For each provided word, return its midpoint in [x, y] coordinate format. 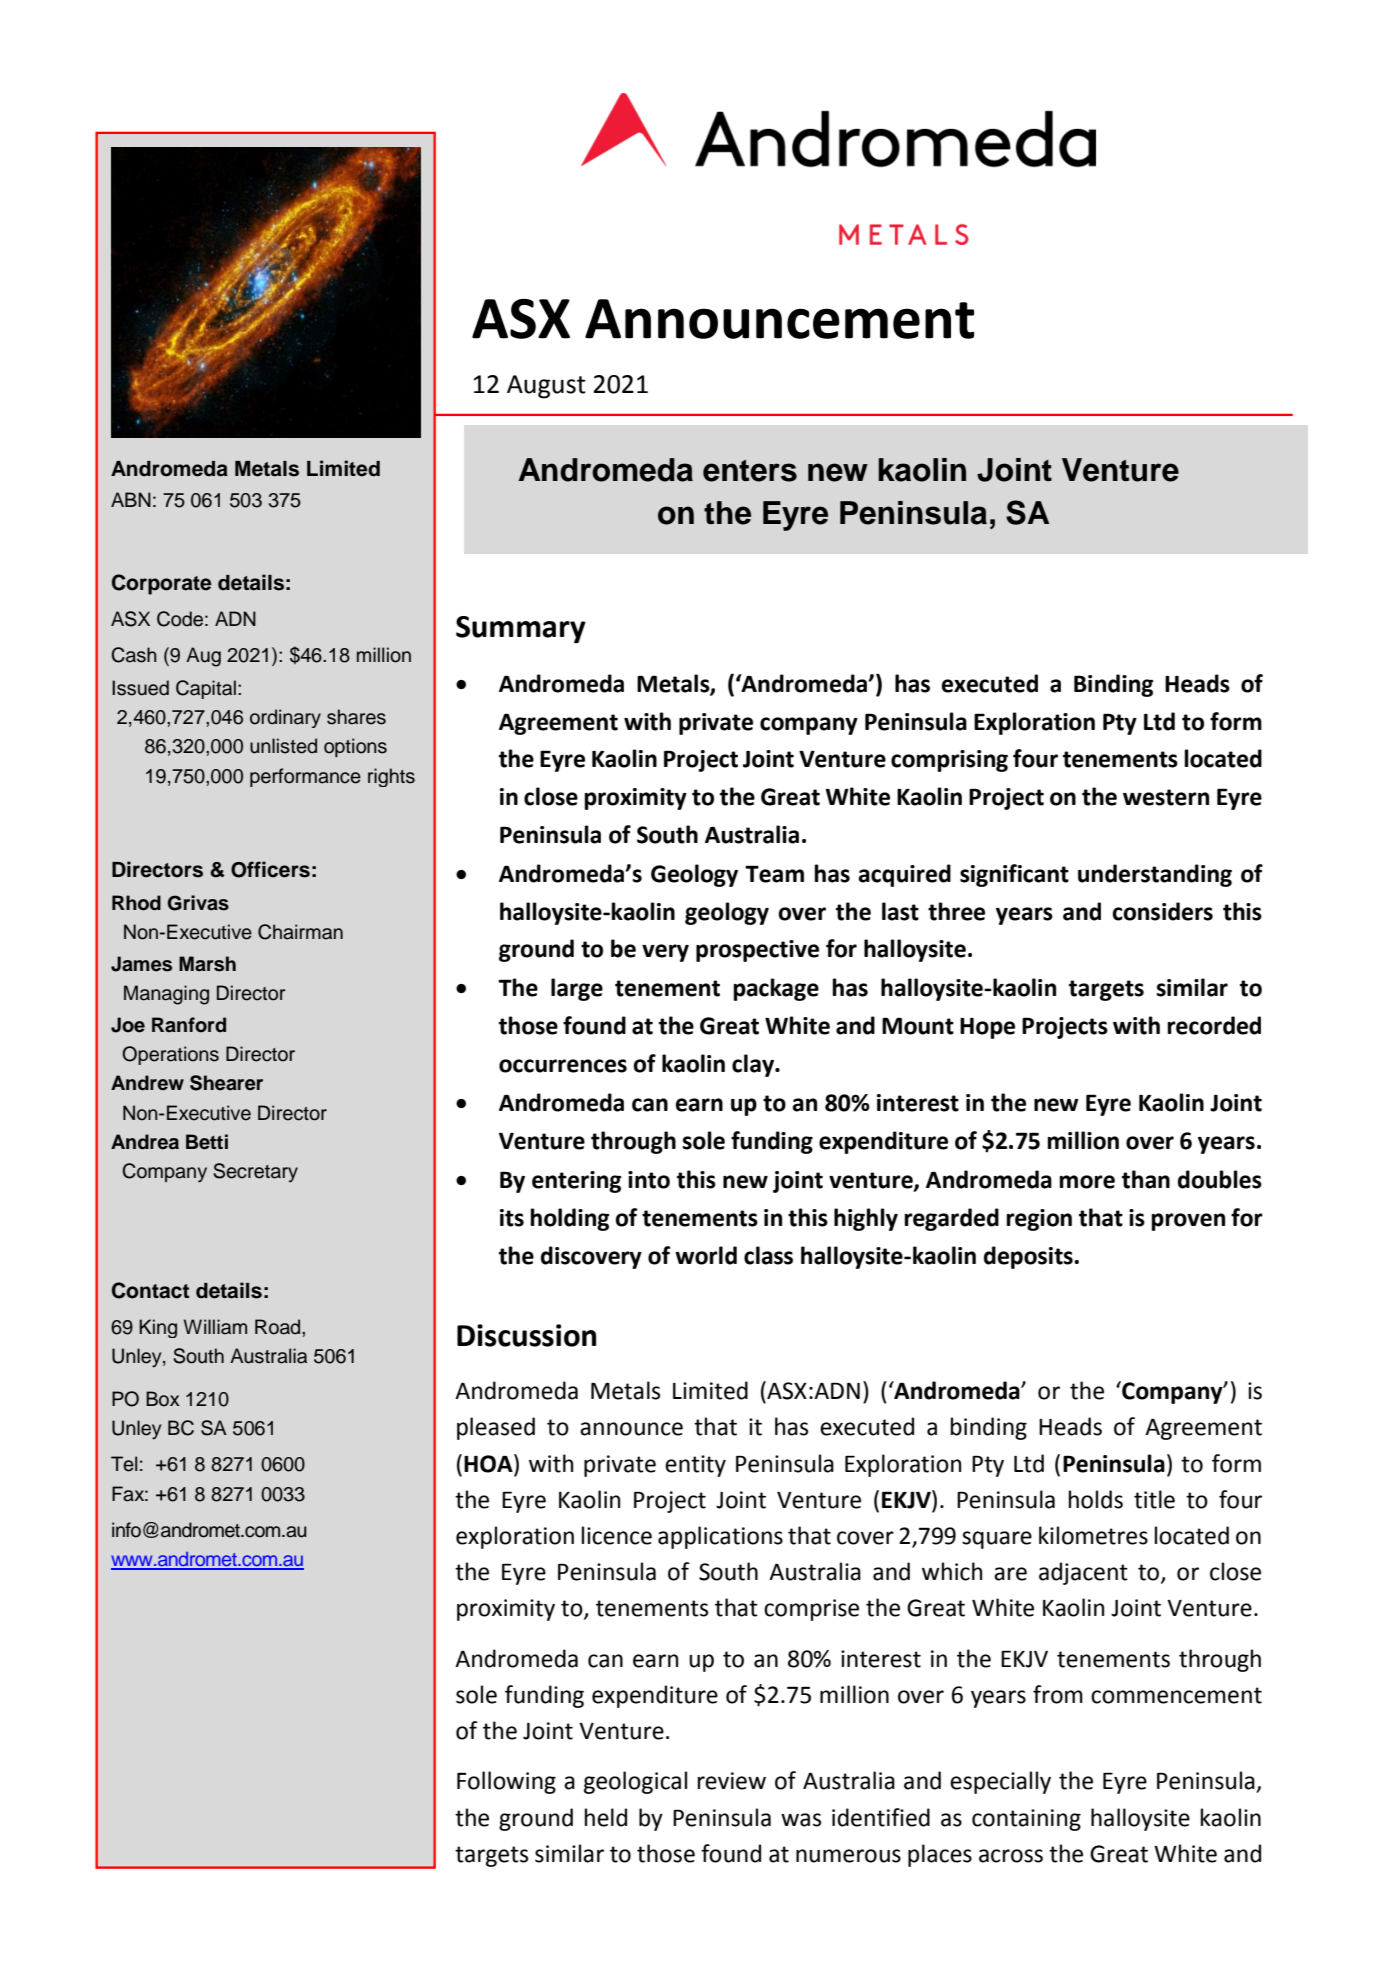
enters [750, 471]
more [1087, 1182]
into [649, 1180]
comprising [949, 761]
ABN [131, 499]
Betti [207, 1142]
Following [506, 1782]
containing [1026, 1820]
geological [635, 1782]
